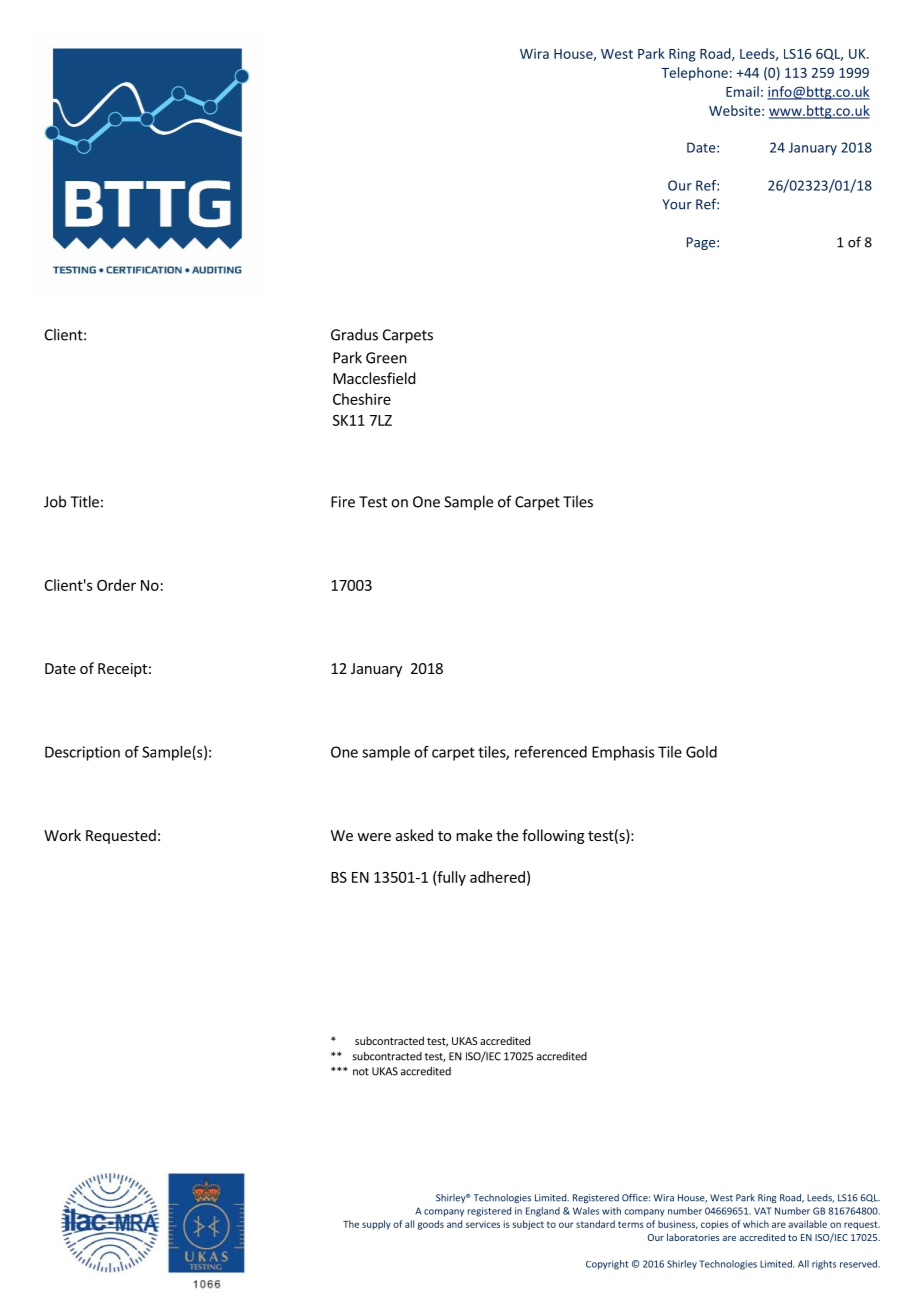 The height and width of the document is (1308, 924). Describe the element at coordinates (742, 91) in the document. I see `Email` at that location.
